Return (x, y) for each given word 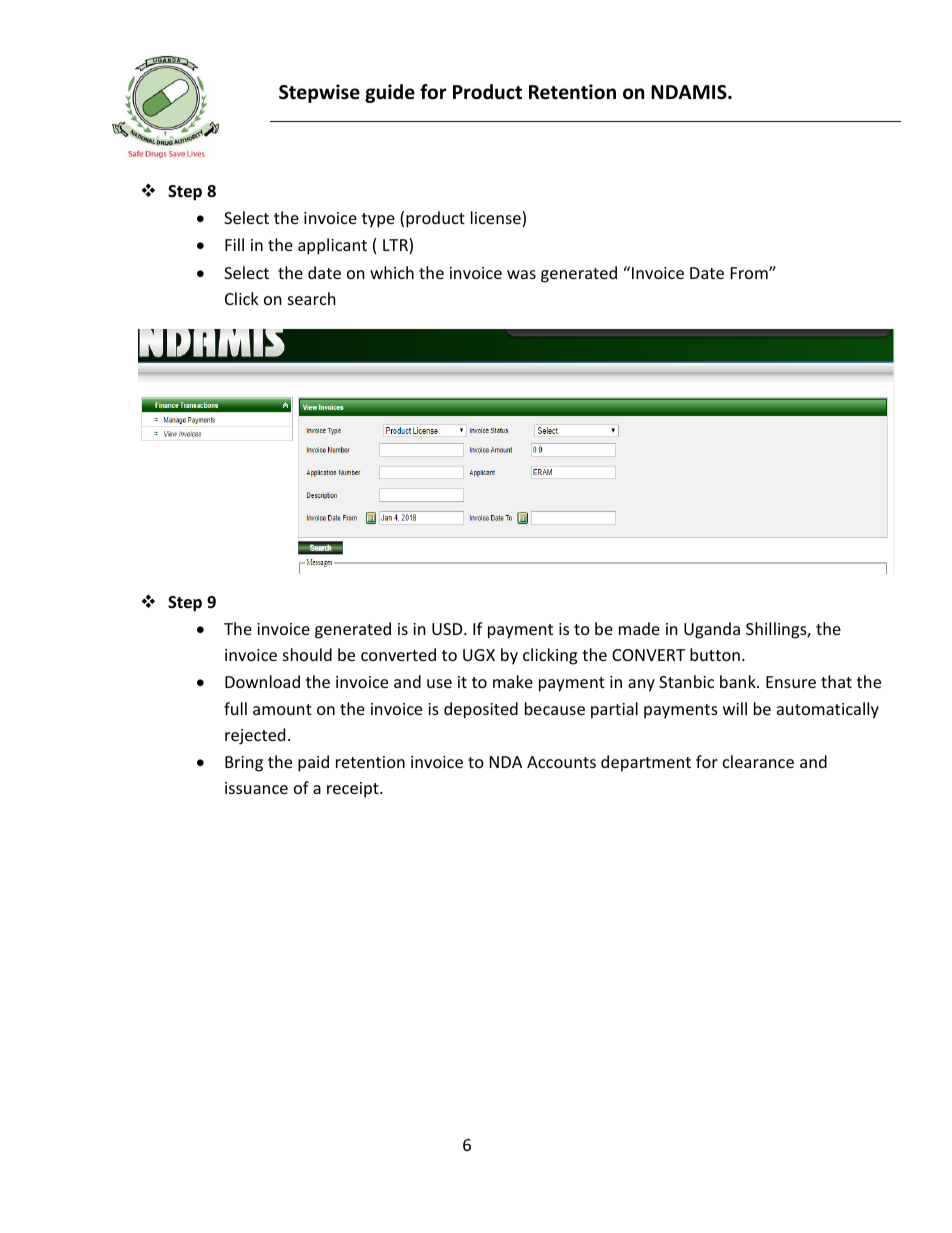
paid (313, 763)
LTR (396, 246)
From (750, 273)
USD (448, 629)
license (497, 219)
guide (390, 93)
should (307, 654)
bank (739, 681)
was (521, 274)
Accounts (561, 762)
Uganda (712, 630)
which (392, 272)
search (312, 298)
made (639, 628)
